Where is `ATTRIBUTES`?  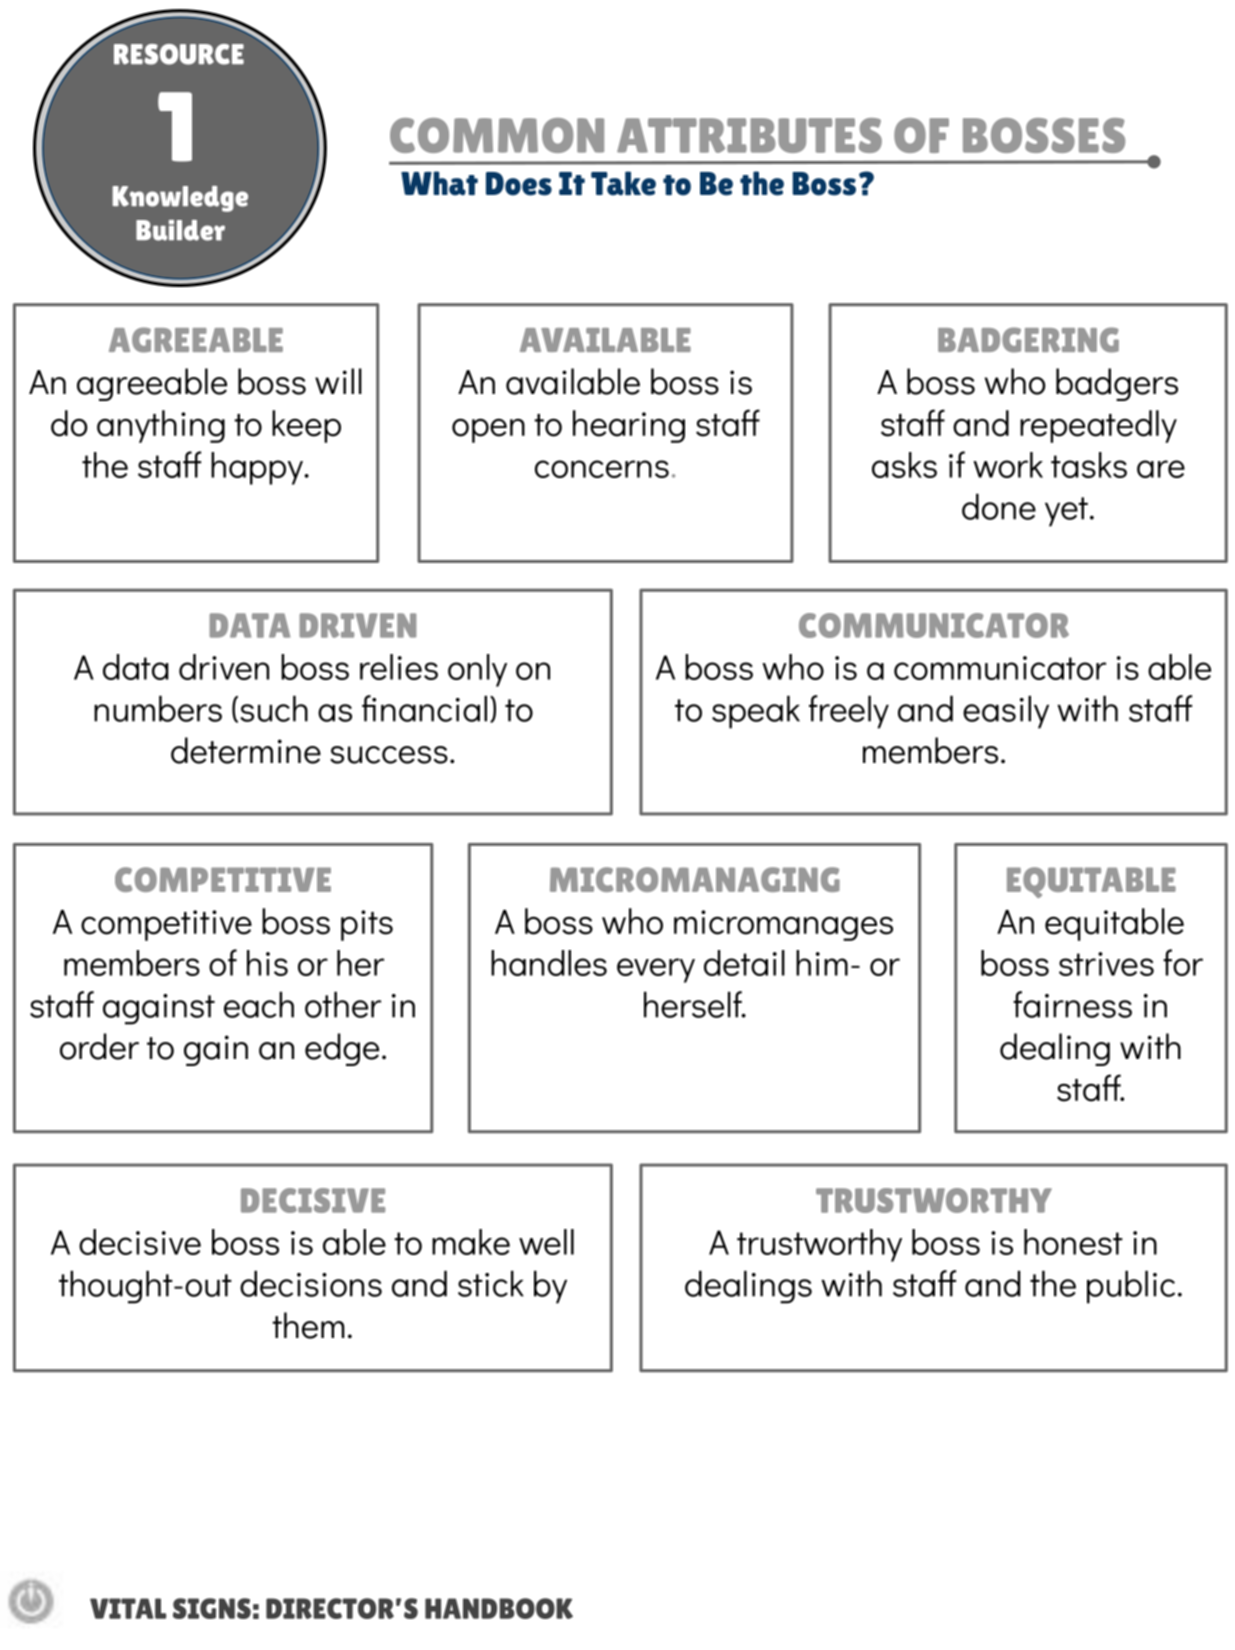
ATTRIBUTES is located at coordinates (749, 135).
